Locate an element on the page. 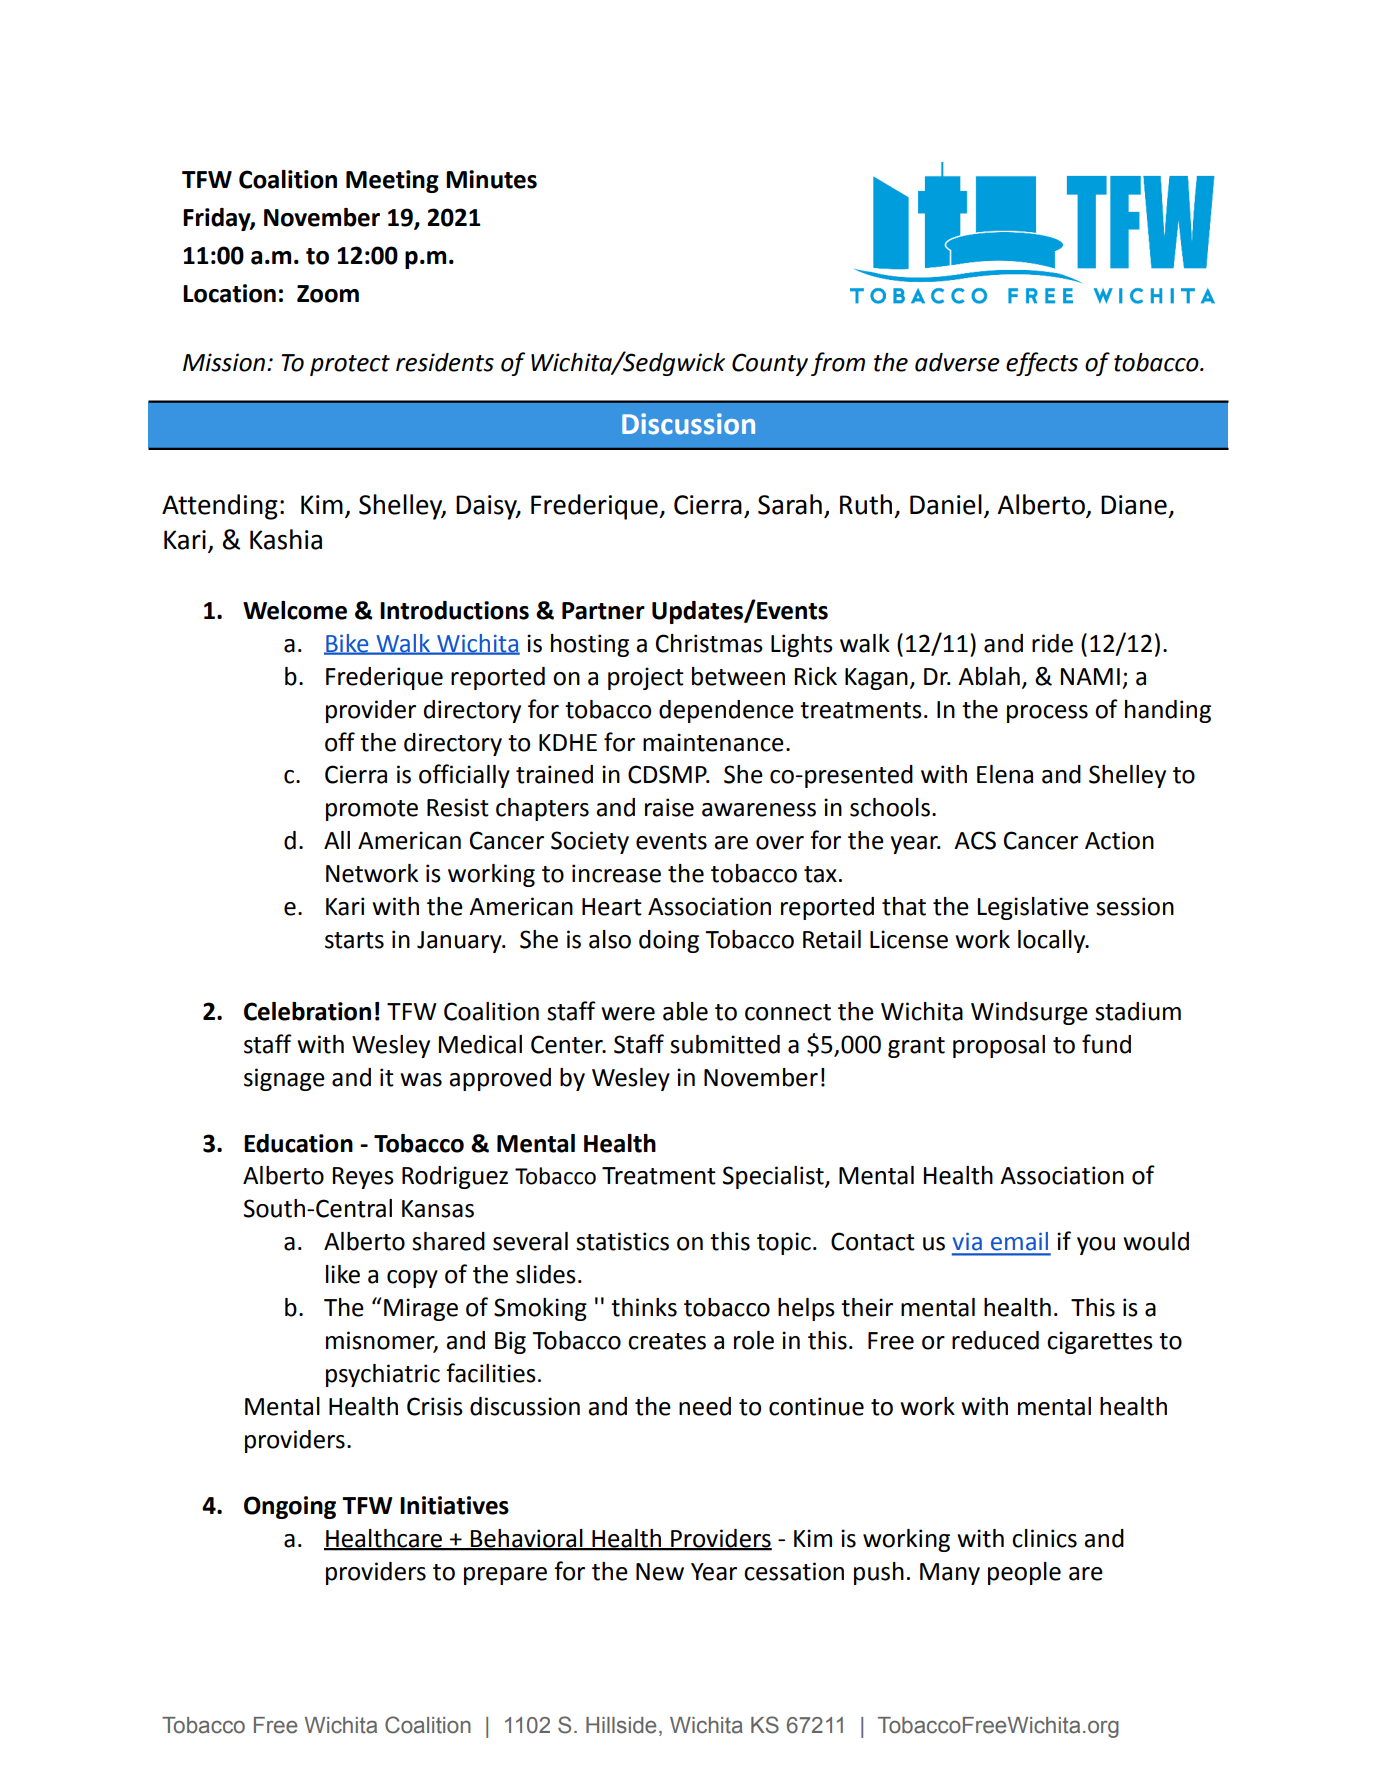 The image size is (1377, 1782). County is located at coordinates (770, 364).
